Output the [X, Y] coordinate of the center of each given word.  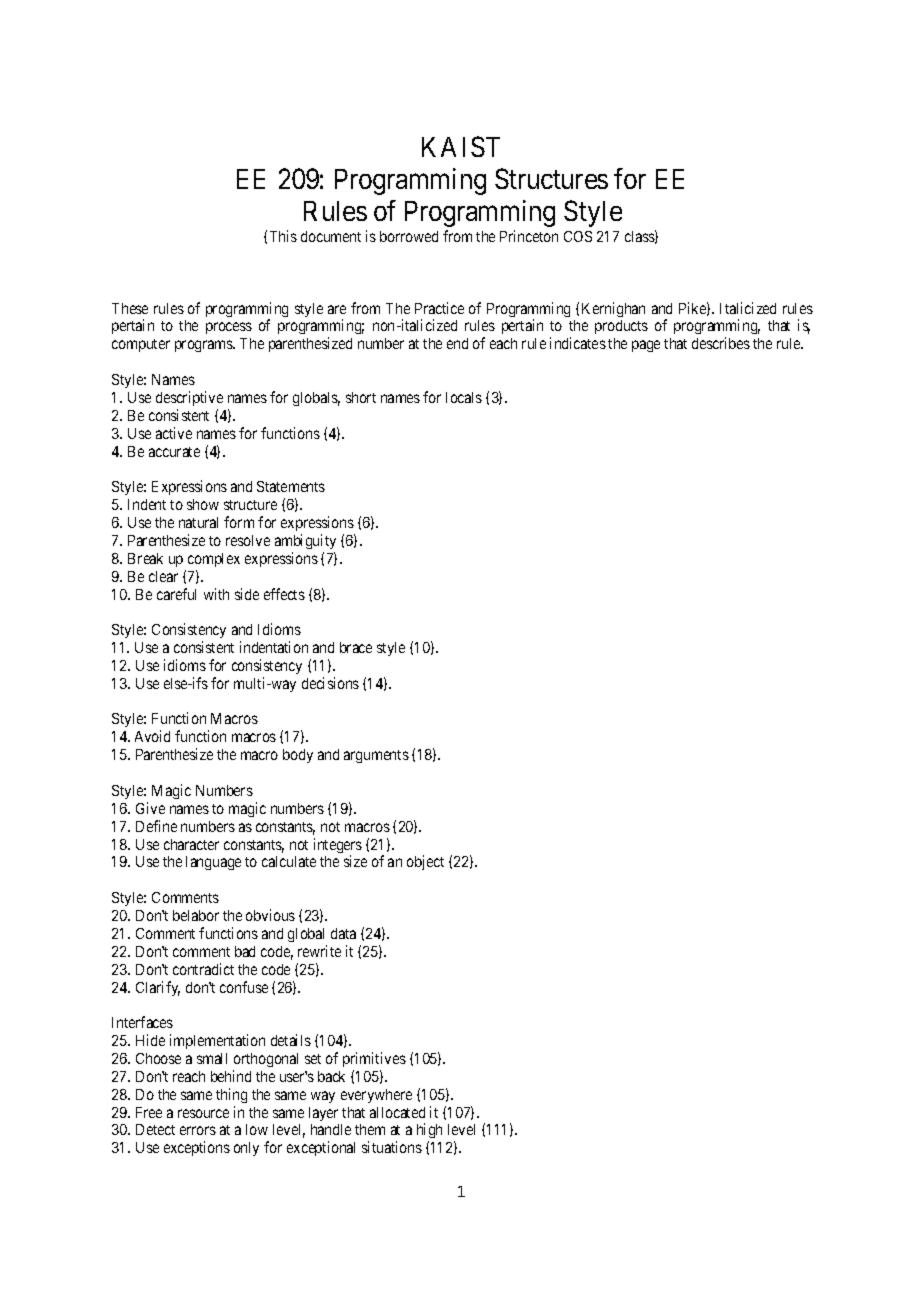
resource [203, 1113]
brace [356, 647]
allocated [397, 1112]
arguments [376, 756]
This [283, 236]
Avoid [152, 736]
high [429, 1132]
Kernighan [613, 309]
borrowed [409, 236]
